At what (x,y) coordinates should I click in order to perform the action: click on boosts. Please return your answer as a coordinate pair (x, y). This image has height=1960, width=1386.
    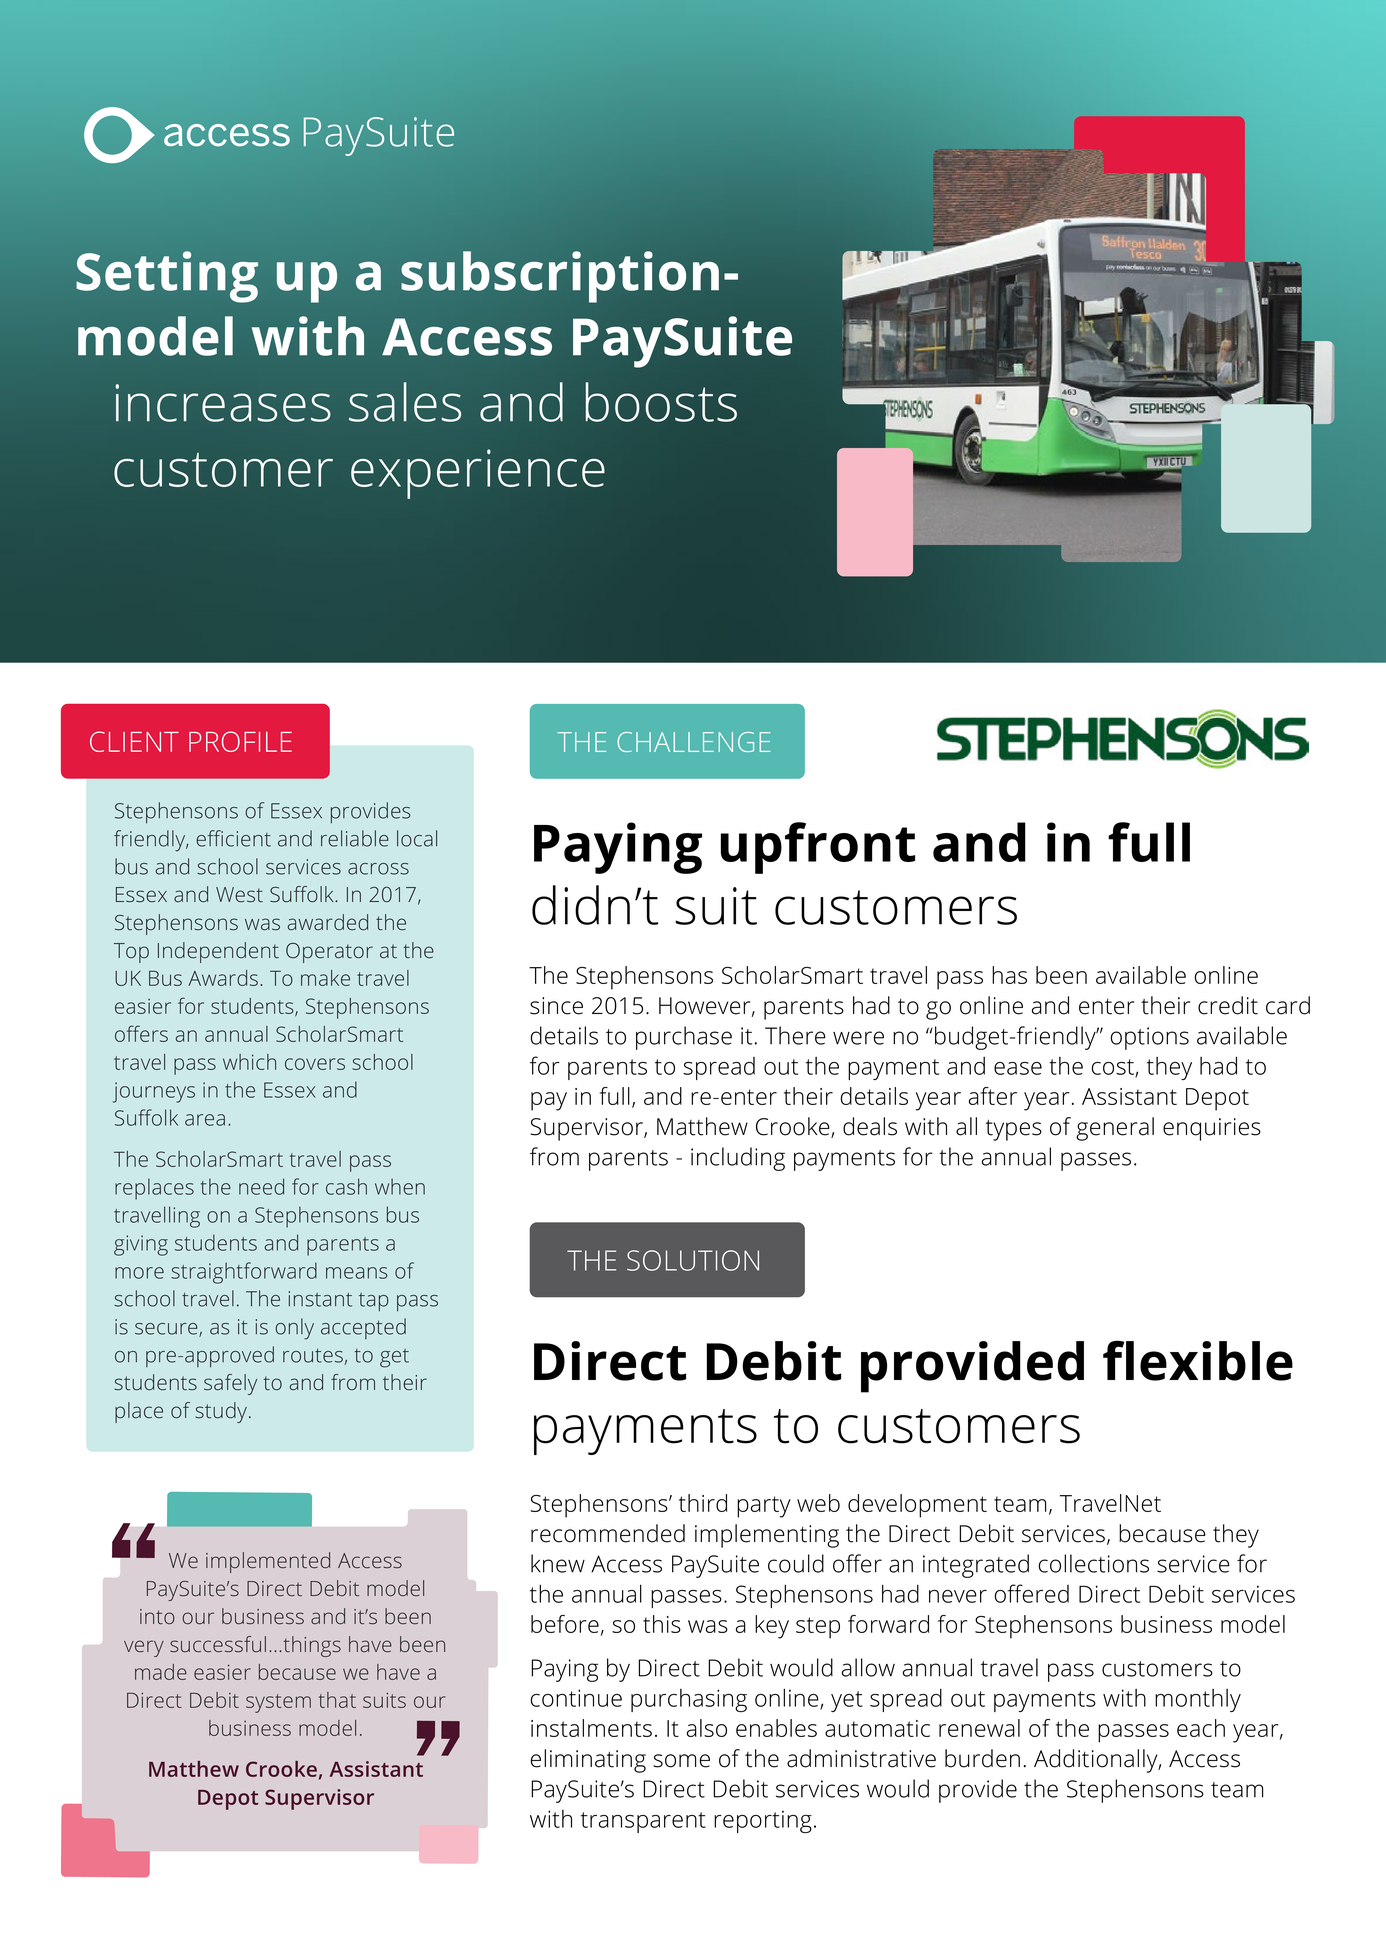
    Looking at the image, I should click on (661, 402).
